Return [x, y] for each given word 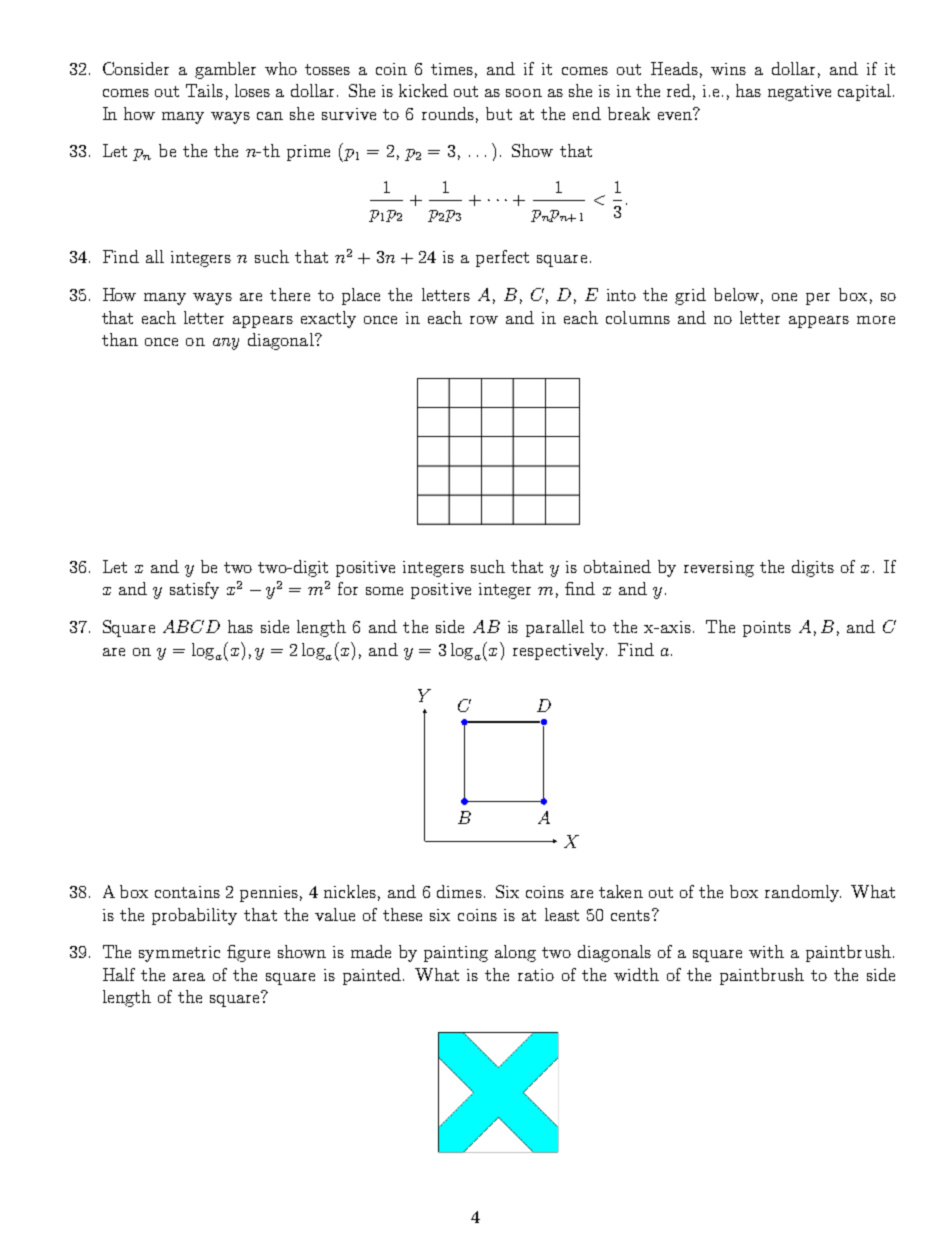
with [766, 951]
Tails [204, 90]
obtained [617, 566]
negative [799, 93]
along [515, 953]
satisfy [194, 590]
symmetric [179, 954]
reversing [719, 569]
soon [524, 93]
